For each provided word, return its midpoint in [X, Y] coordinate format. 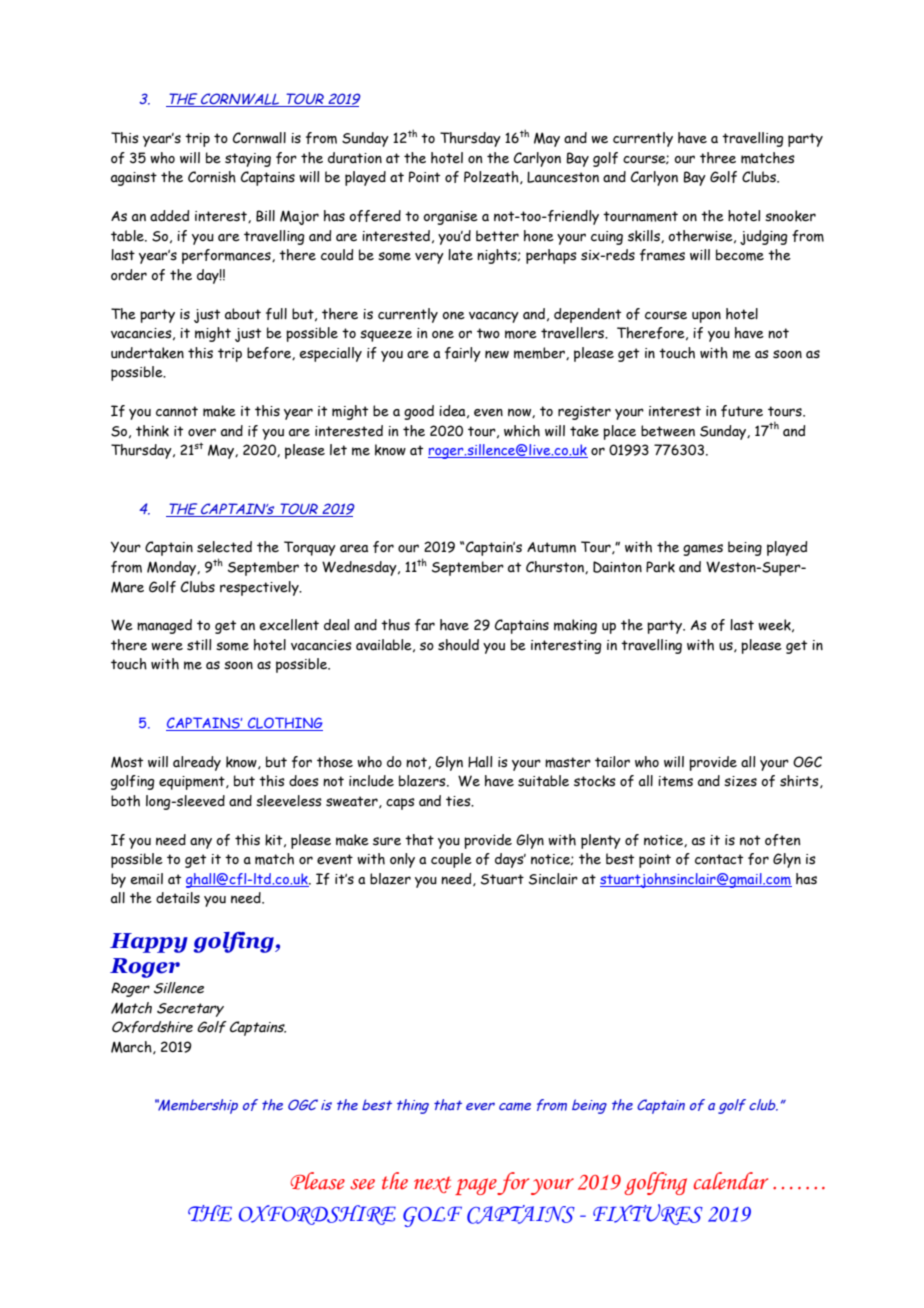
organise [450, 218]
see [362, 1184]
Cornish [212, 177]
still [199, 645]
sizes [740, 781]
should [458, 645]
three [718, 158]
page [476, 1186]
